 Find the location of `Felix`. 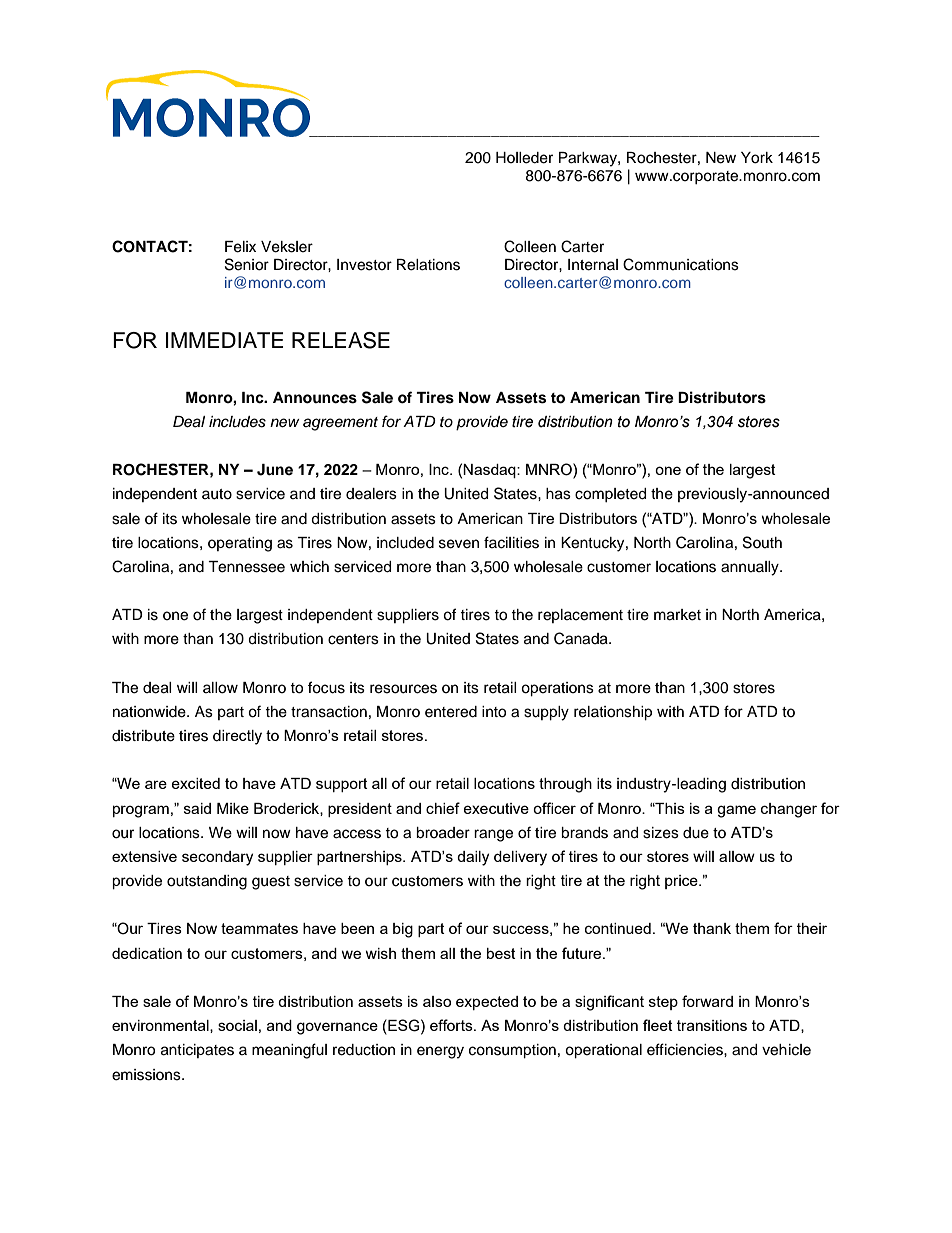

Felix is located at coordinates (240, 247).
